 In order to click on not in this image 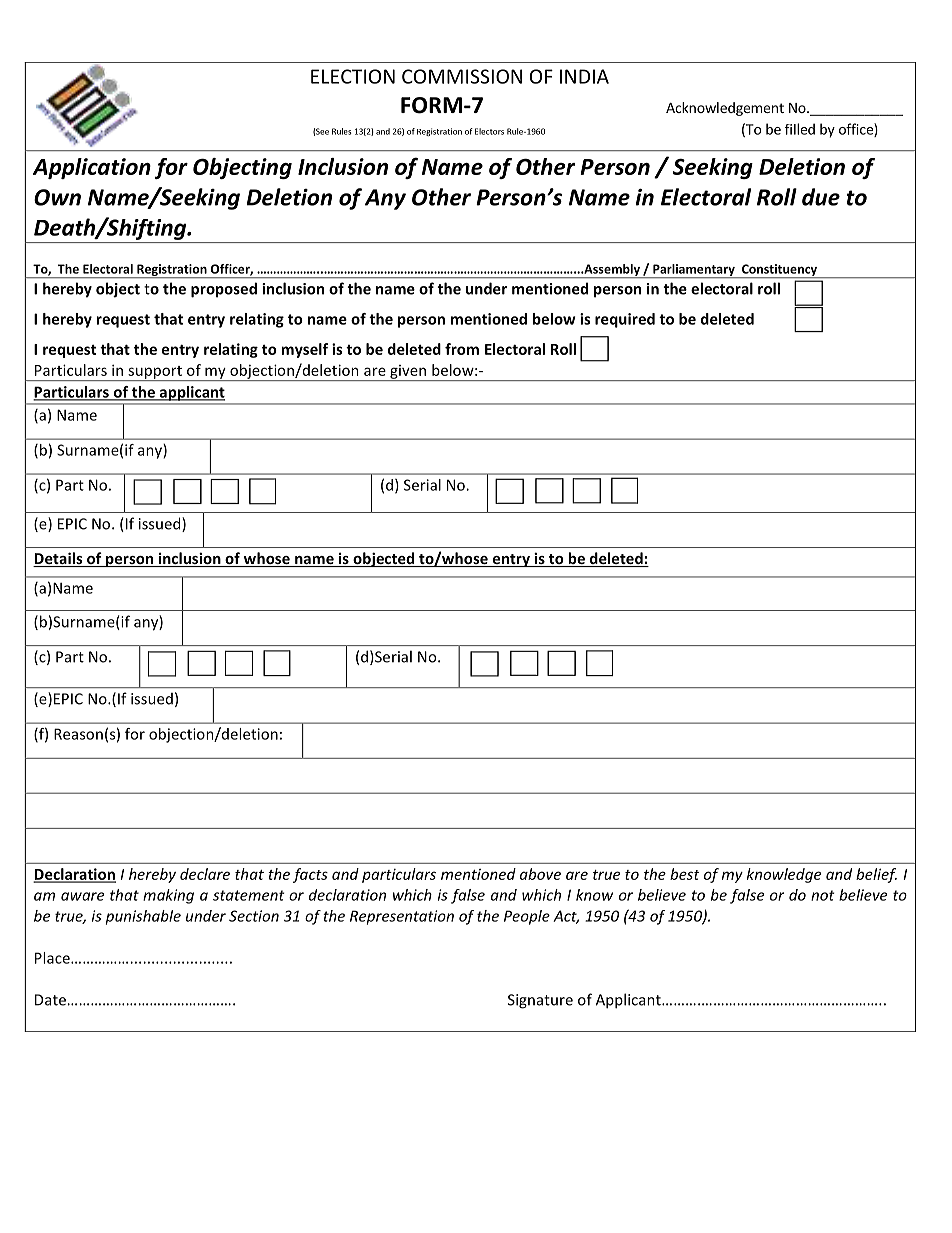, I will do `click(823, 895)`.
